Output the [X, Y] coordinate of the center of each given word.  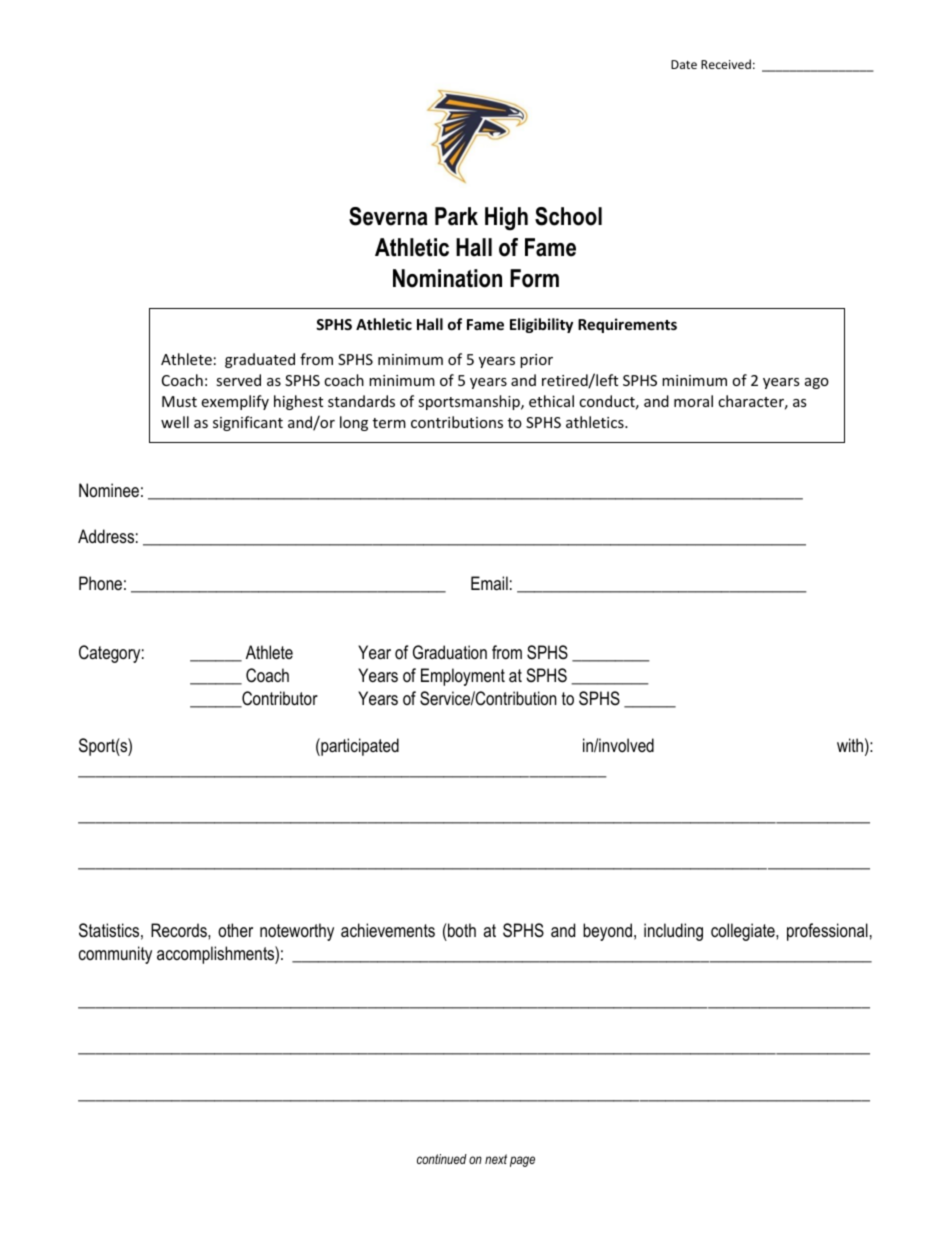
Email [489, 583]
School [568, 216]
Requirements [627, 325]
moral [693, 401]
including [673, 932]
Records [180, 930]
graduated [260, 360]
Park [456, 216]
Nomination [447, 278]
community [115, 955]
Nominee [109, 490]
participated [359, 747]
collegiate [744, 932]
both [461, 930]
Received [726, 64]
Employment [463, 677]
